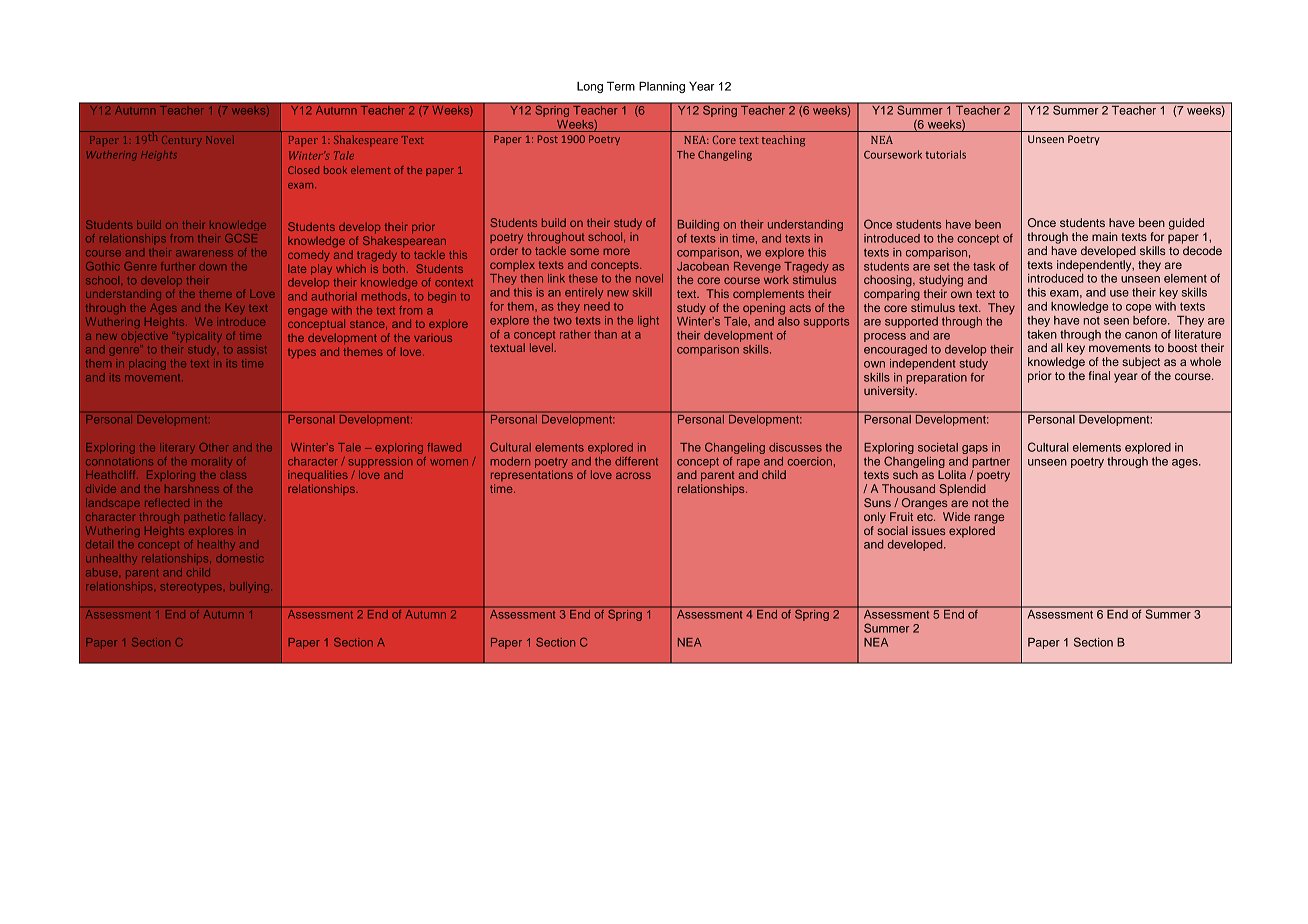 The height and width of the screenshot is (924, 1308). Describe the element at coordinates (662, 87) in the screenshot. I see `Planning` at that location.
